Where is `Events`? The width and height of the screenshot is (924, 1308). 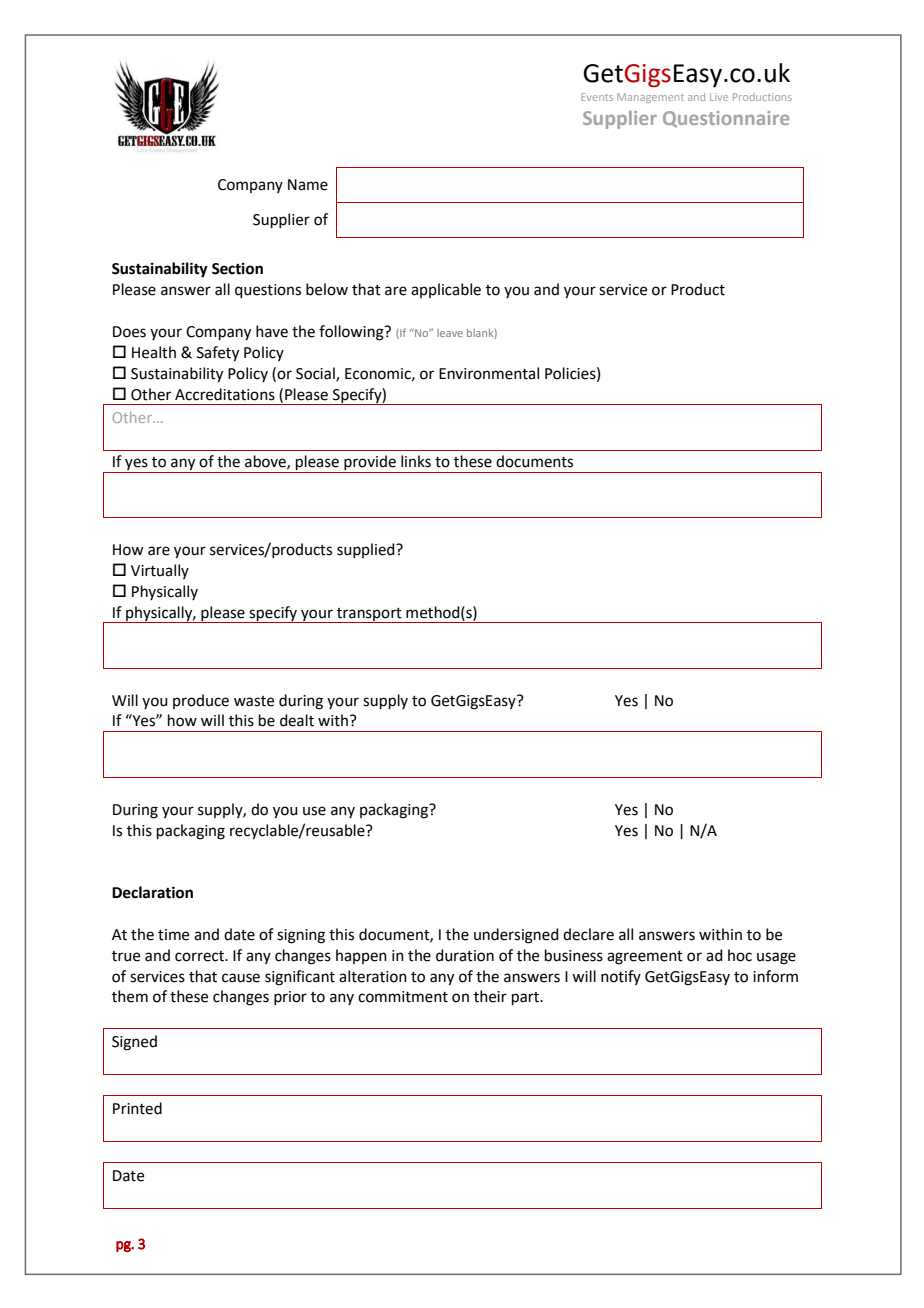
Events is located at coordinates (597, 97).
